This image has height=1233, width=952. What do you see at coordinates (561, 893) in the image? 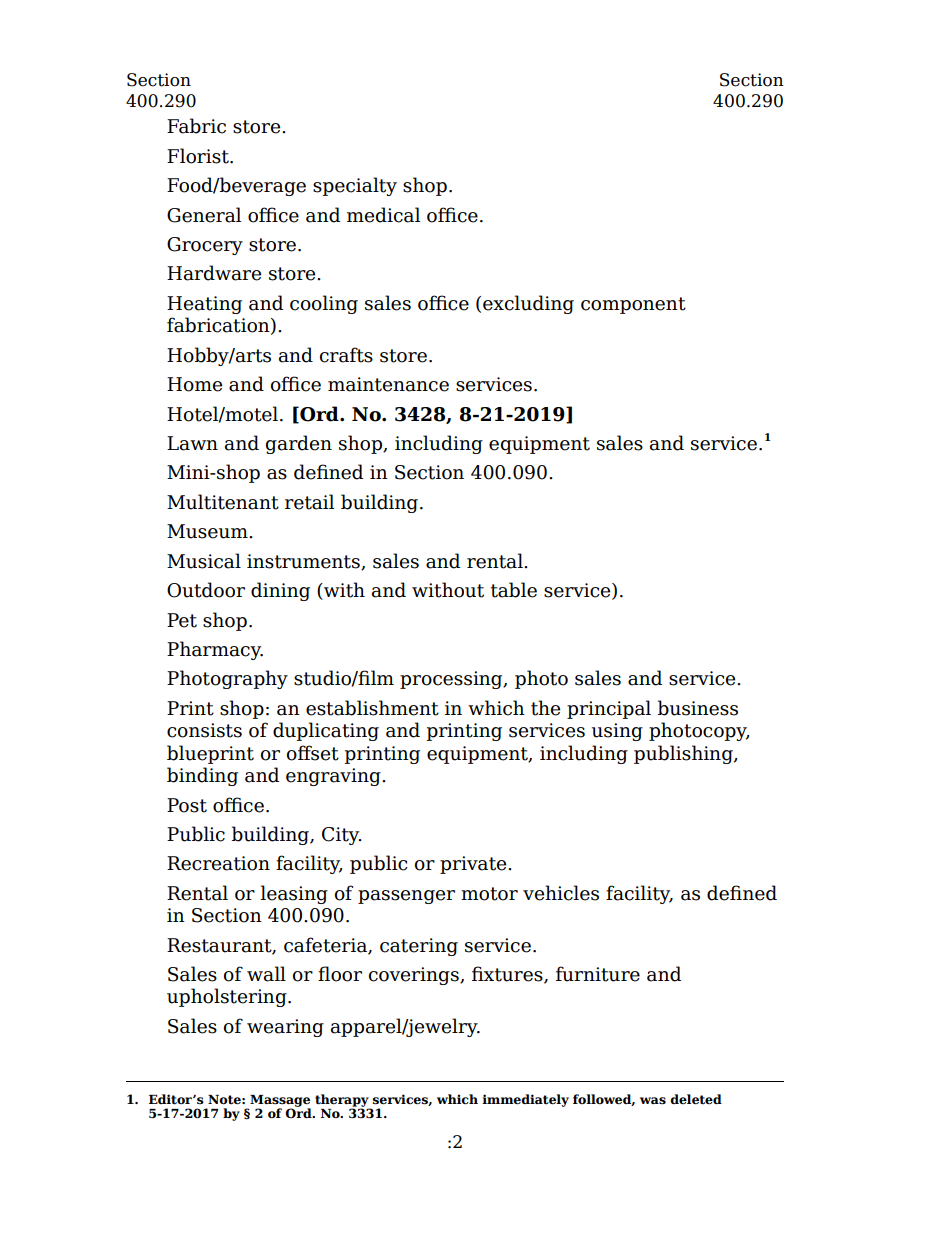
I see `vehicles` at bounding box center [561, 893].
